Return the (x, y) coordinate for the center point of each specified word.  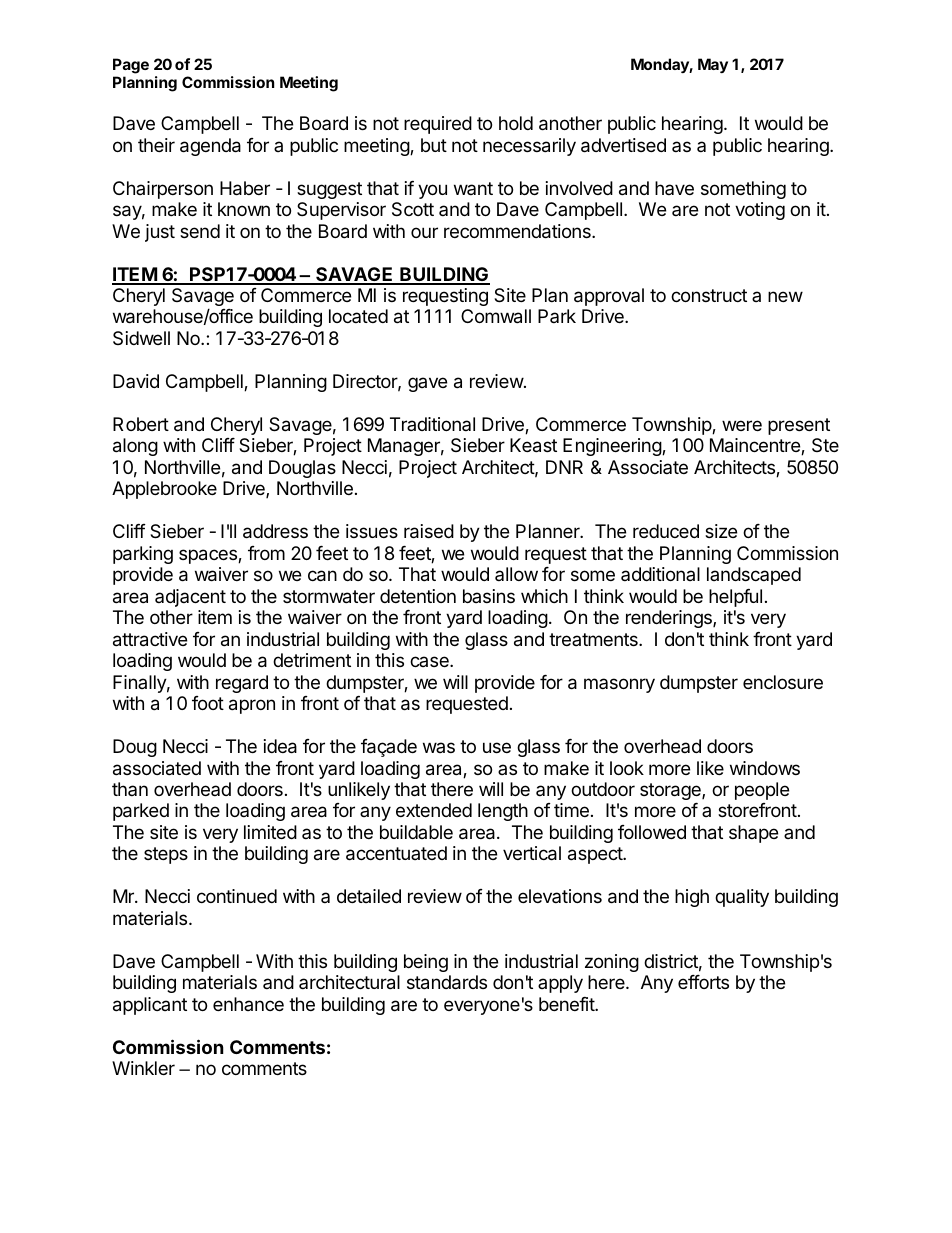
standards (447, 982)
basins (489, 596)
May (713, 65)
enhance (248, 1004)
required (438, 125)
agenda (210, 147)
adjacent (190, 598)
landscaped (754, 576)
